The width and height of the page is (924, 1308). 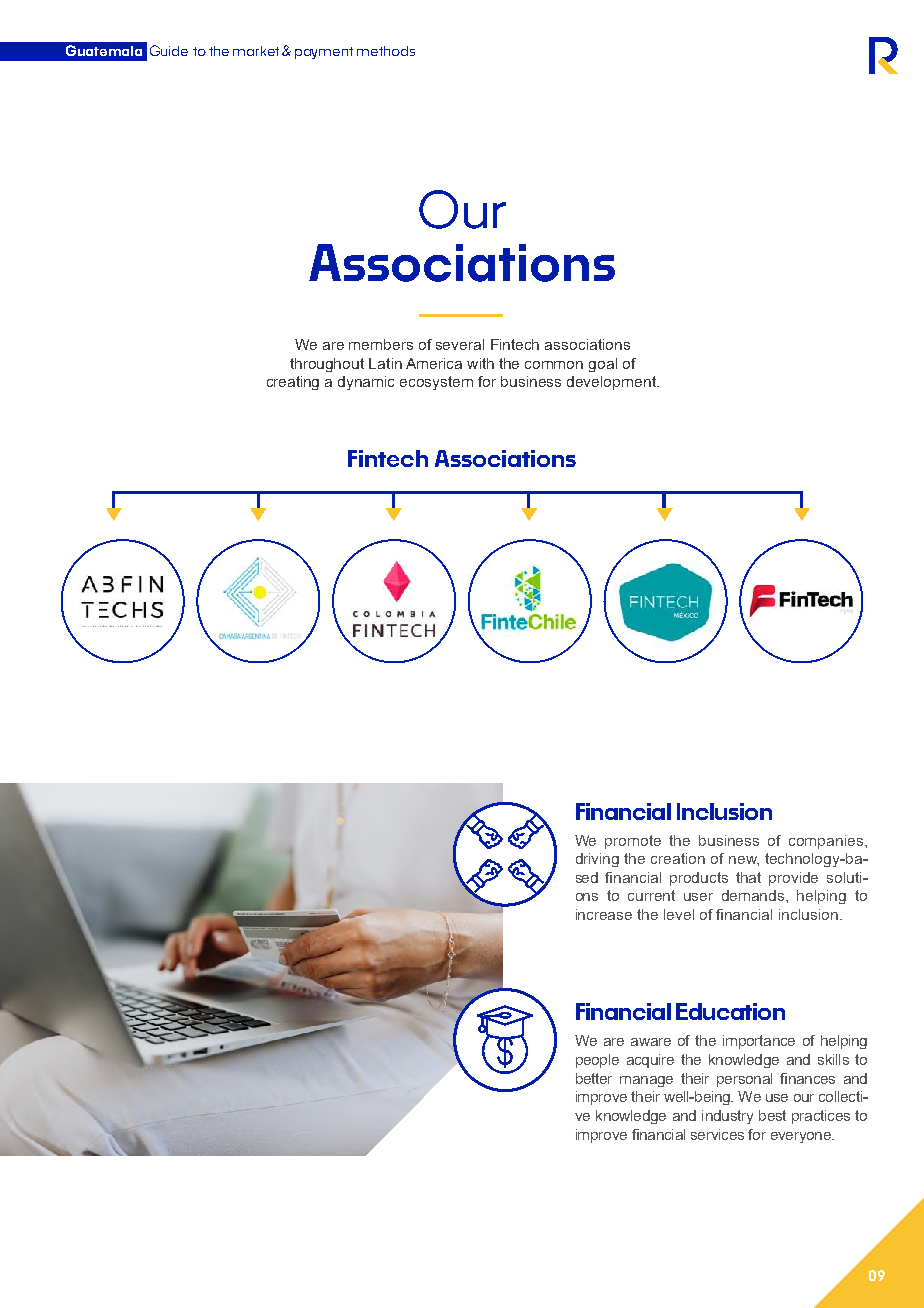 What do you see at coordinates (594, 1078) in the page?
I see `better` at bounding box center [594, 1078].
